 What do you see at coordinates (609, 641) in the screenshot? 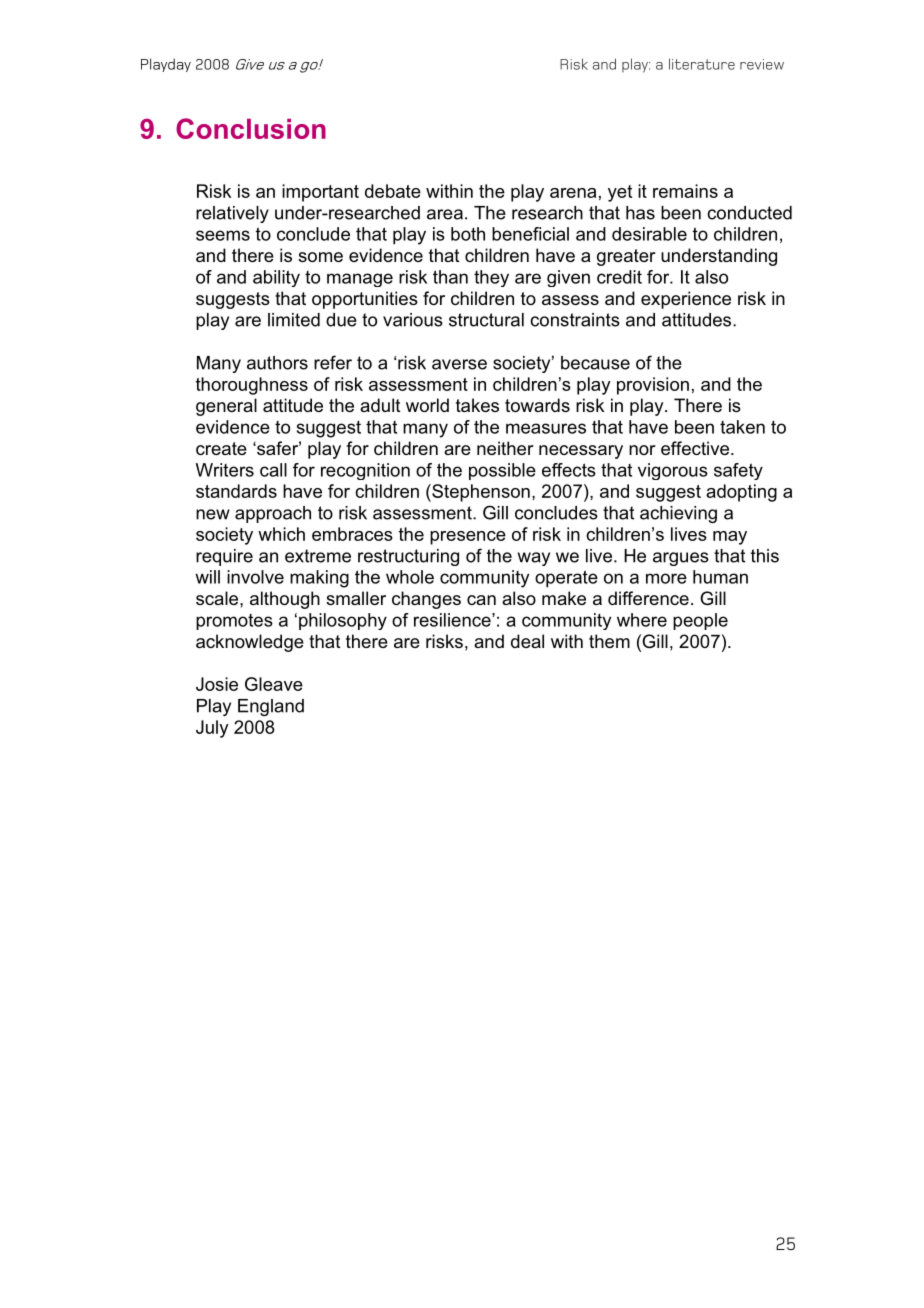
I see `them` at bounding box center [609, 641].
